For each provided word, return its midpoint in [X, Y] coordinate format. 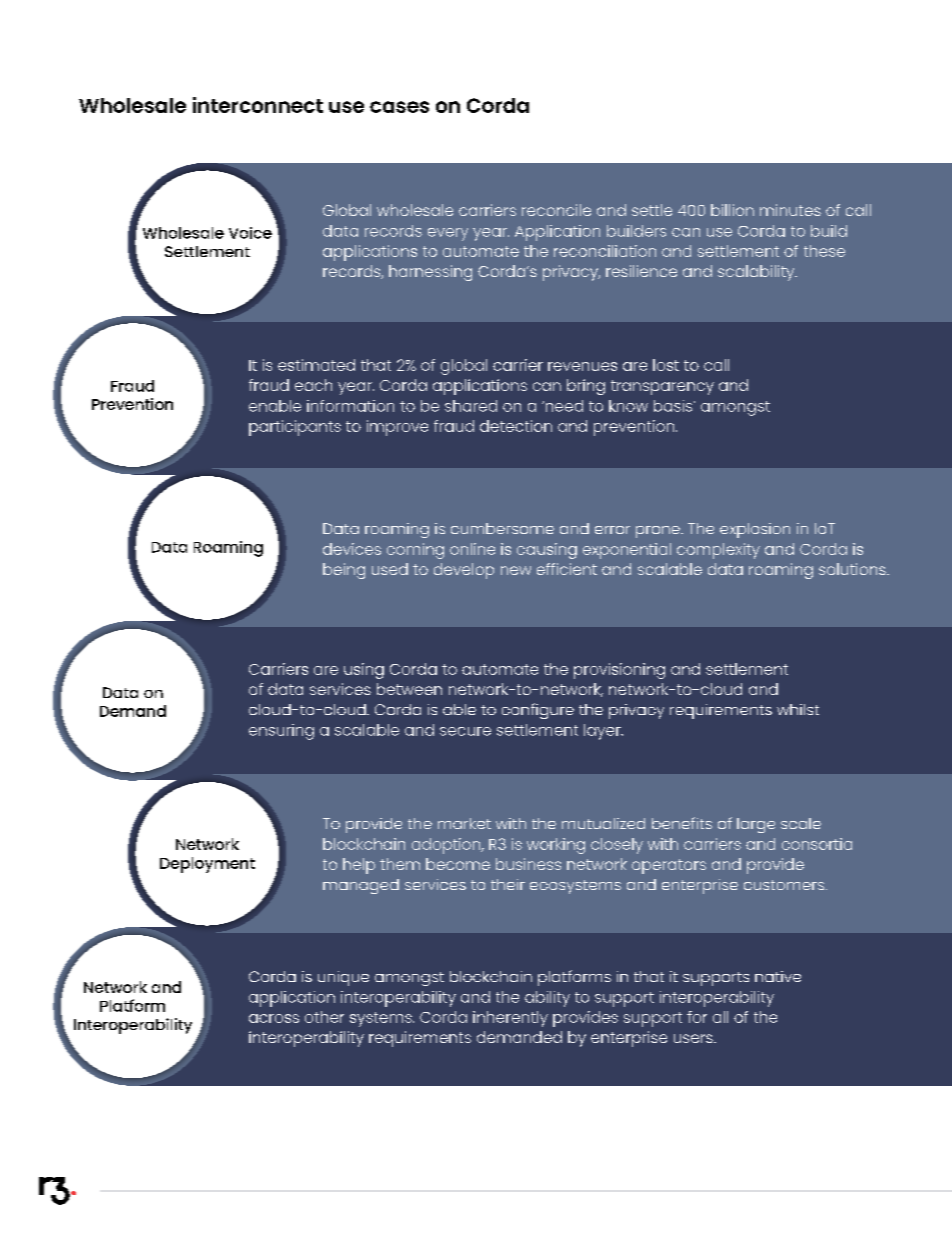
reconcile [556, 210]
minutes [790, 210]
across [274, 1018]
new [516, 570]
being [344, 571]
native [778, 976]
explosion [755, 530]
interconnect [258, 105]
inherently [510, 1019]
